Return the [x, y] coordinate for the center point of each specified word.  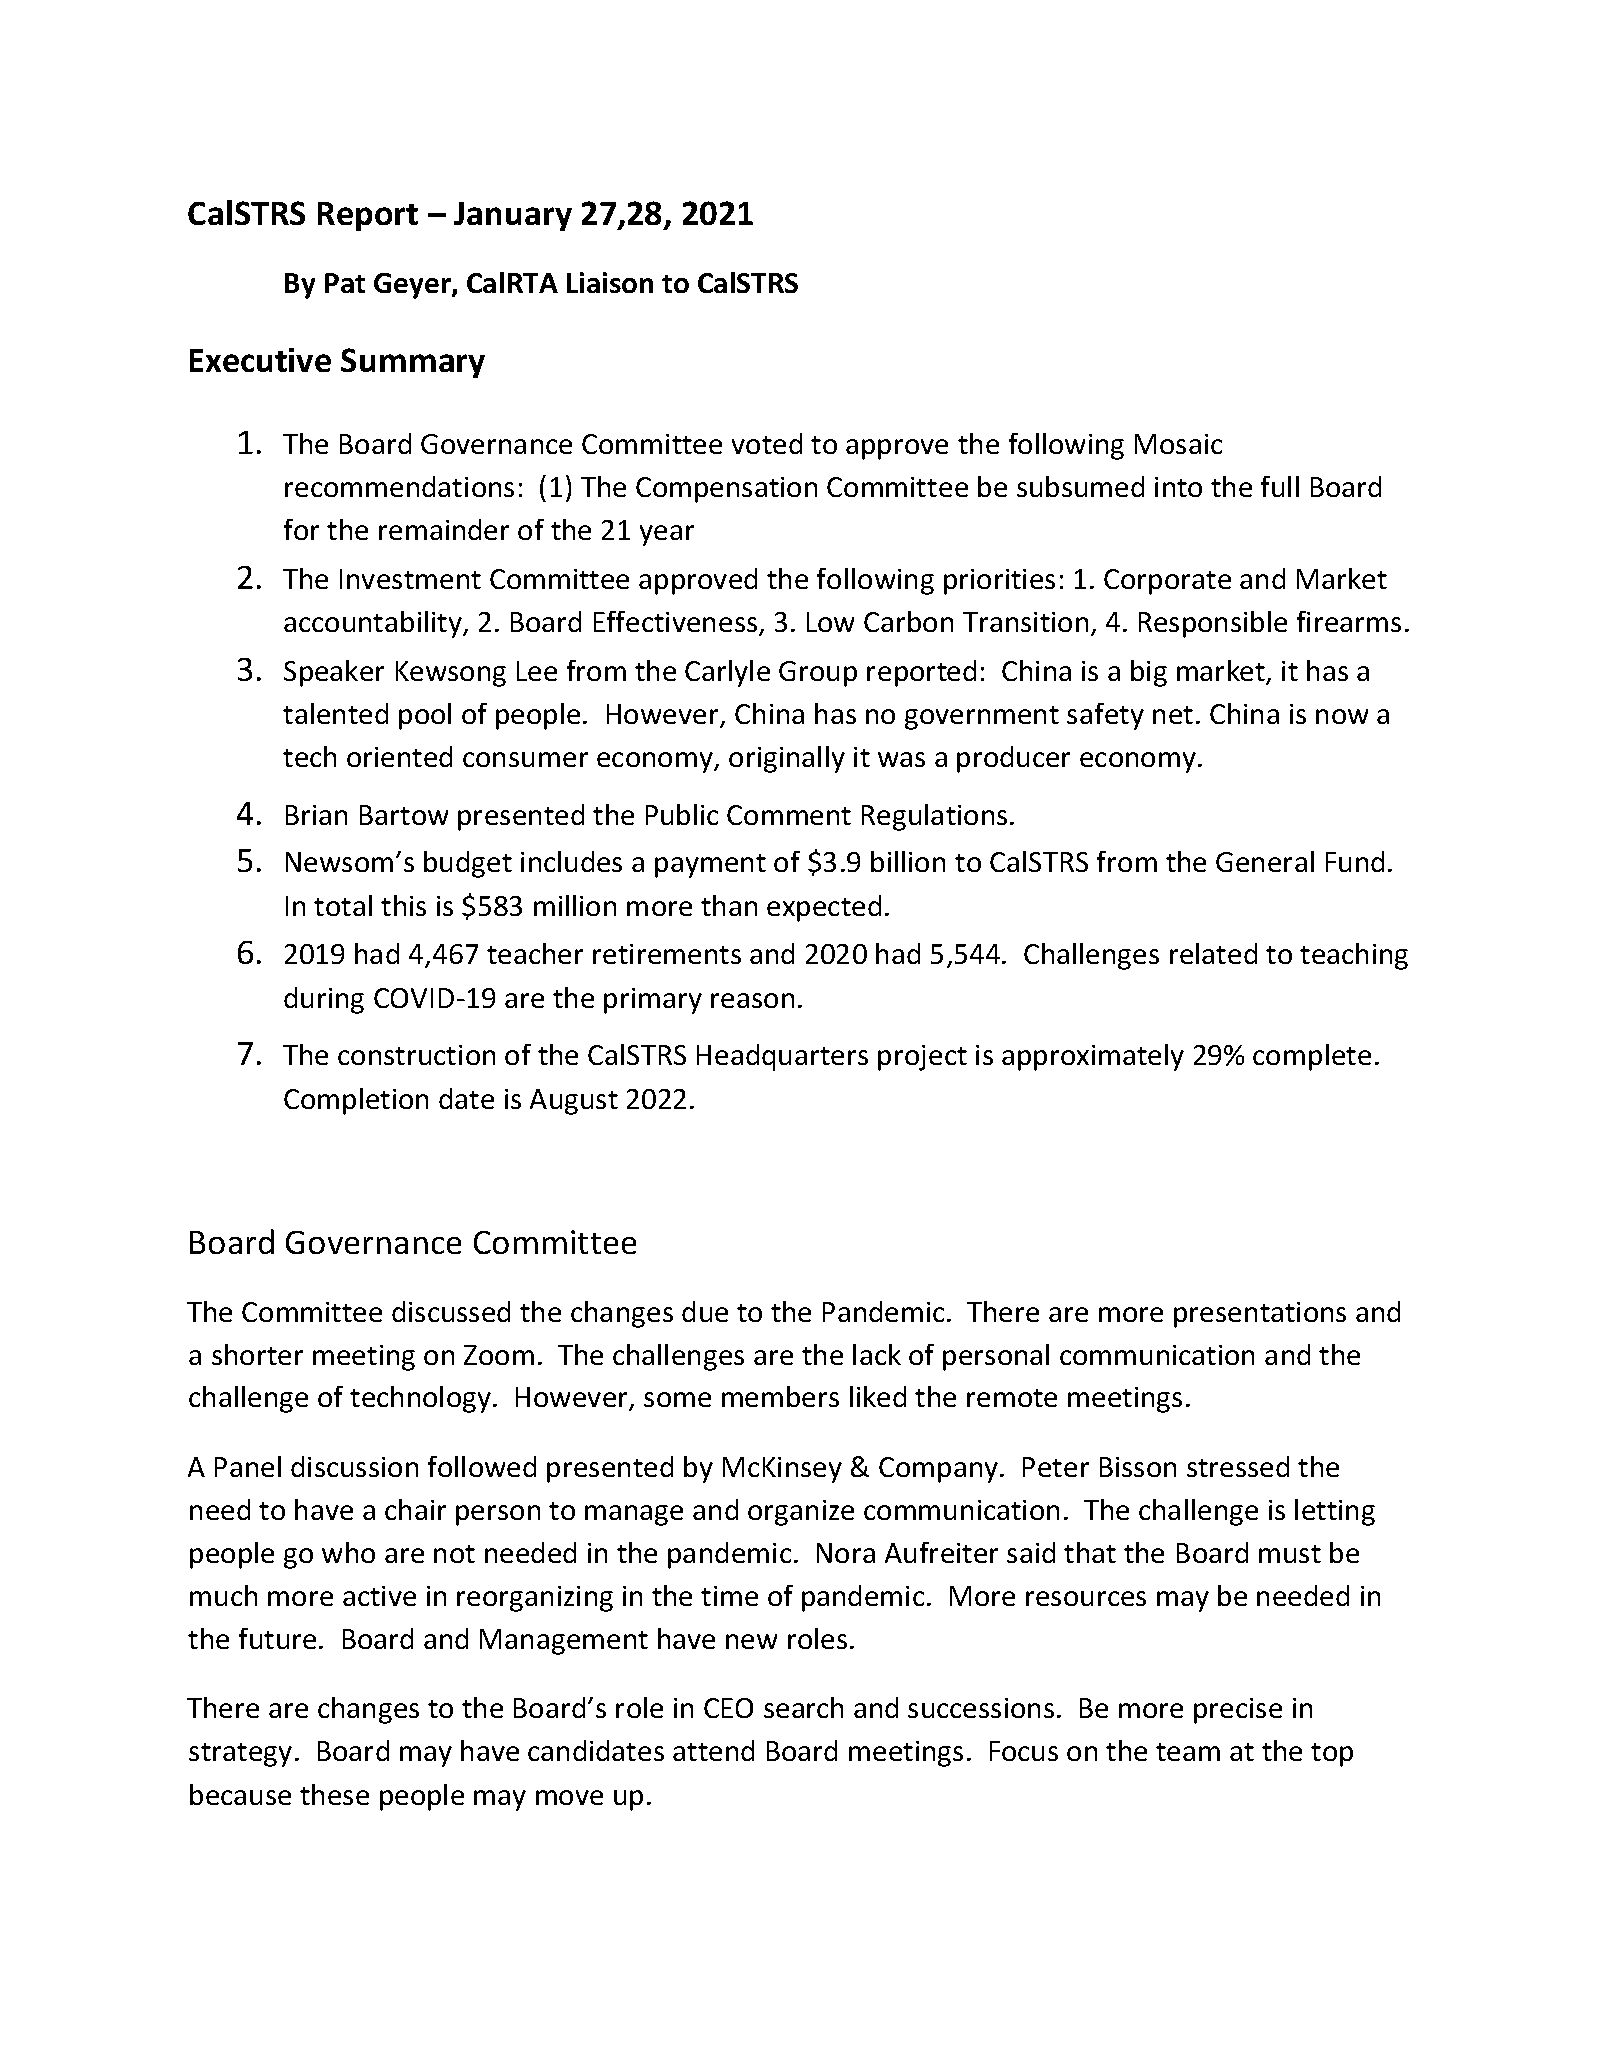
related [1213, 953]
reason [752, 1000]
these [334, 1794]
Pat [345, 283]
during [324, 1000]
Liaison [610, 282]
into [1178, 487]
